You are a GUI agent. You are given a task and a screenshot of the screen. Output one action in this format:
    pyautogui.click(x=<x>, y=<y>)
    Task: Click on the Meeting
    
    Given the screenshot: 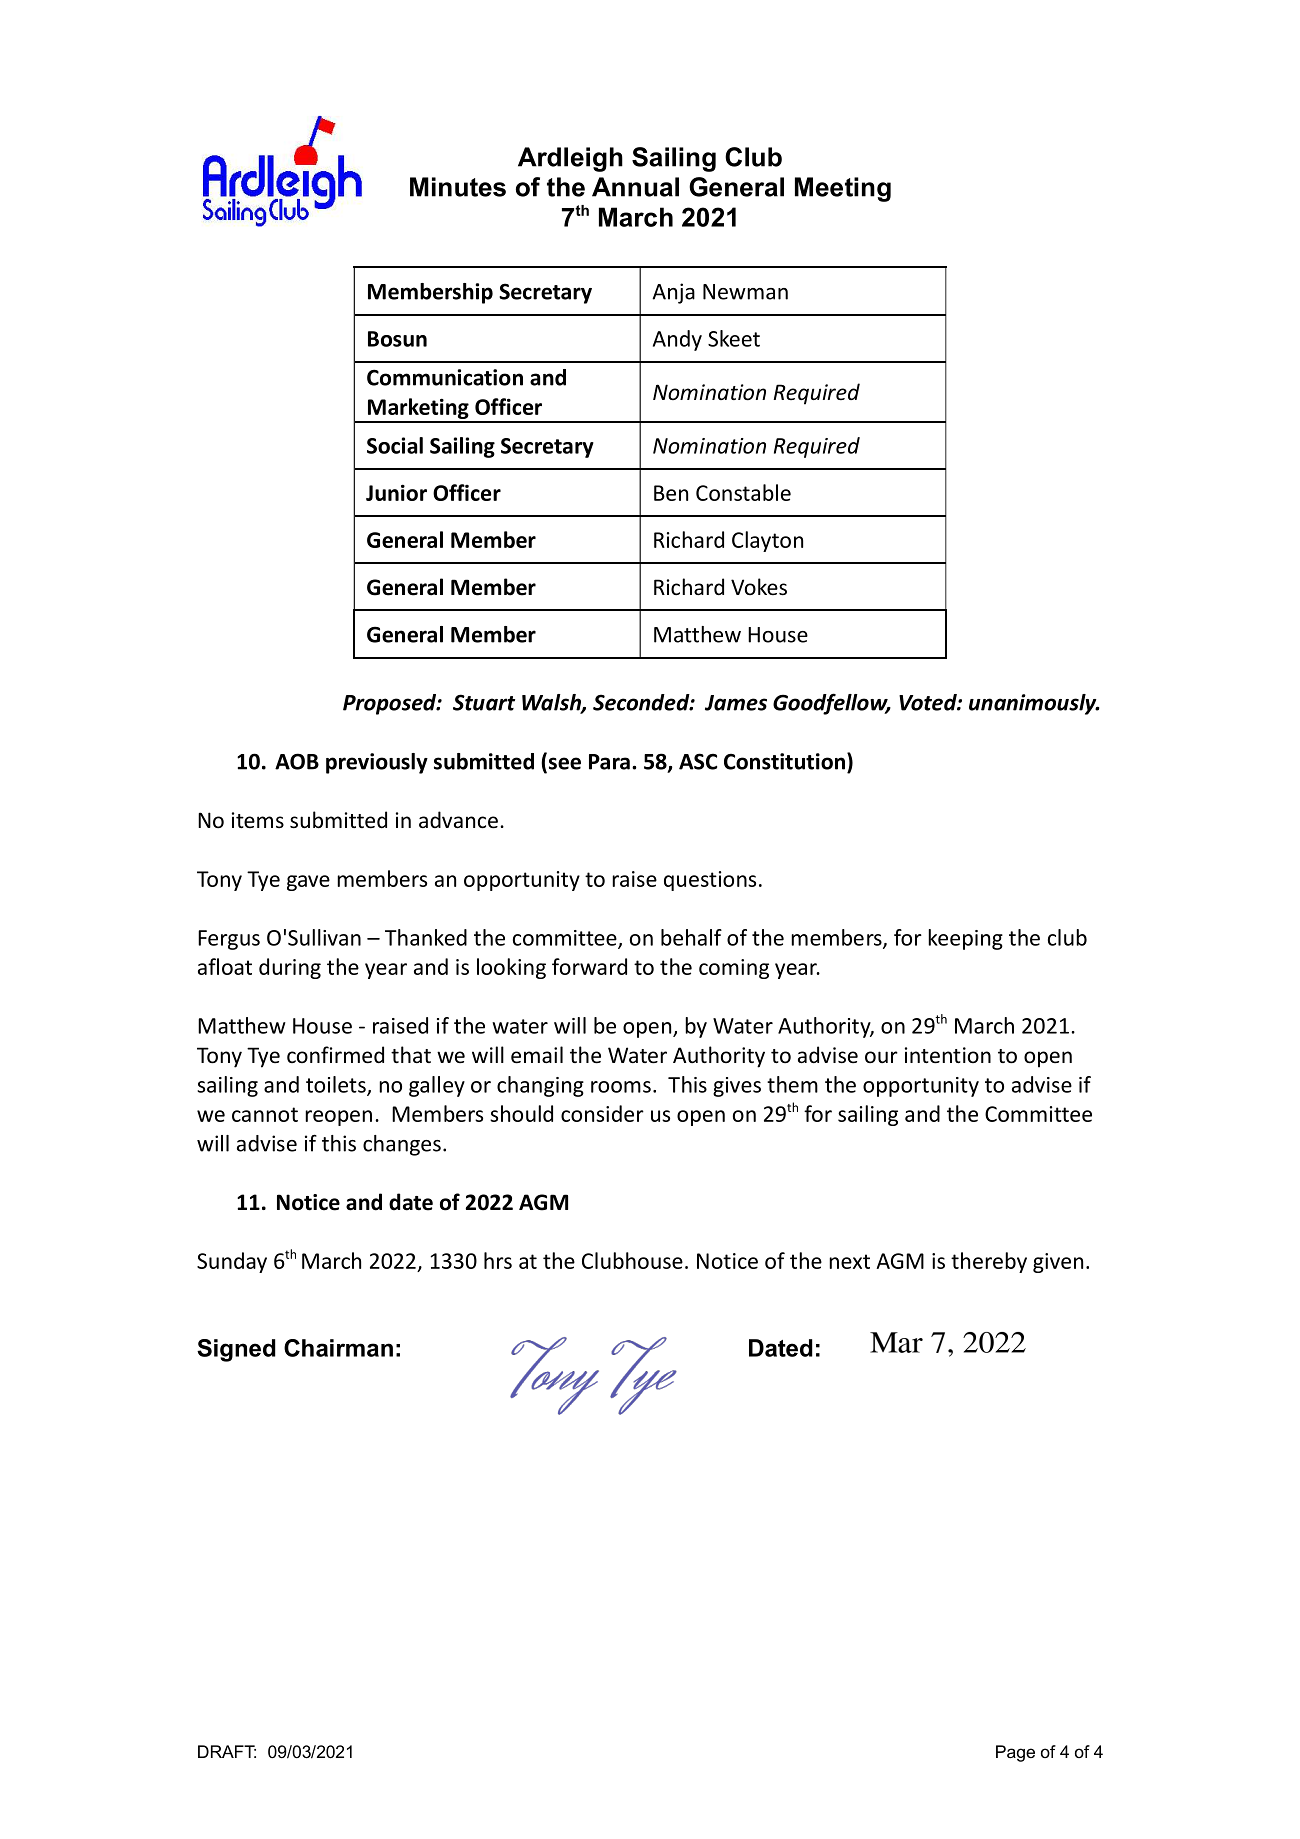 What is the action you would take?
    pyautogui.click(x=843, y=189)
